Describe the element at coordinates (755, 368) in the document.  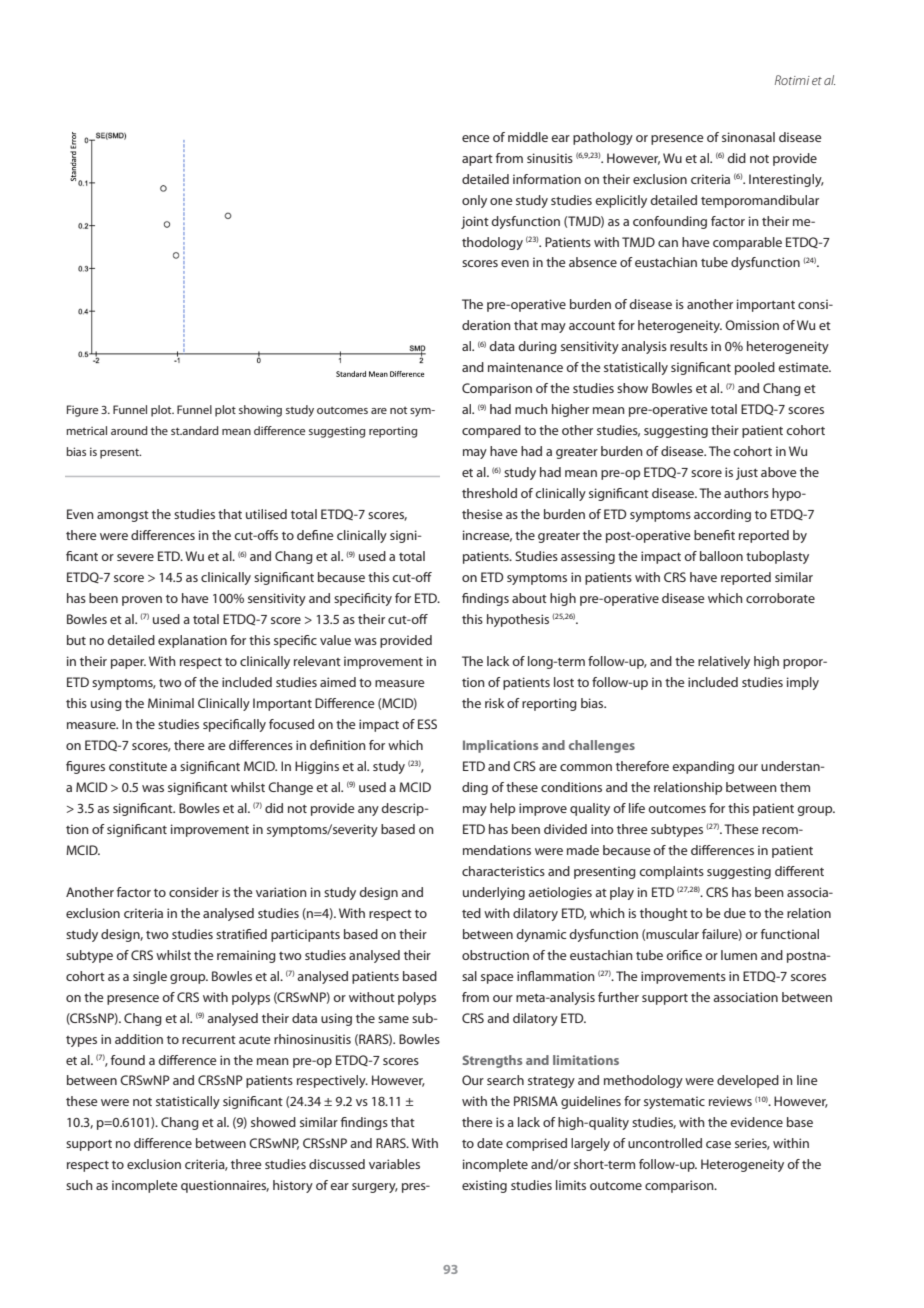
I see `pooled` at that location.
